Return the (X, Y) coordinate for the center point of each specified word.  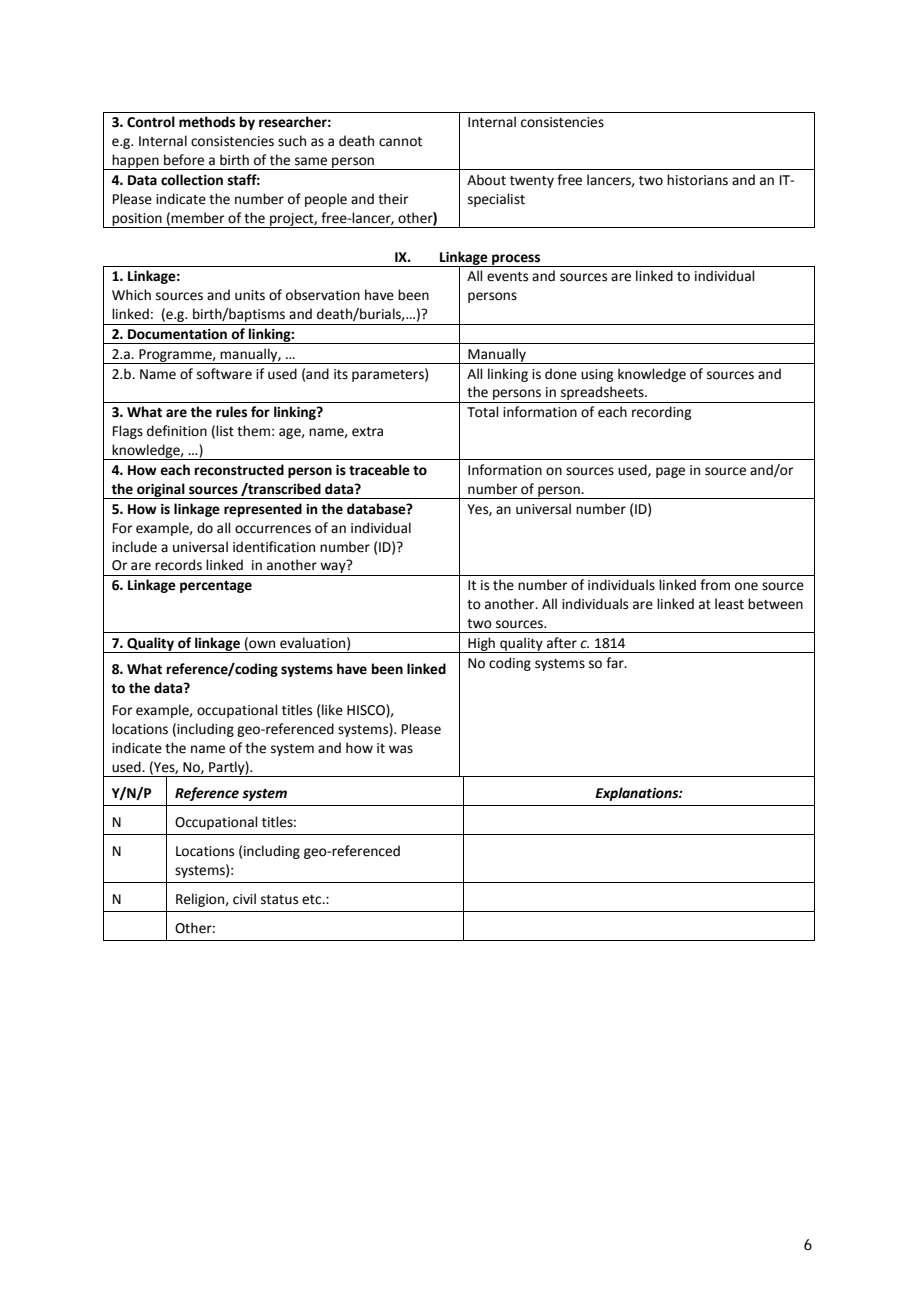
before (184, 160)
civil (244, 899)
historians (697, 180)
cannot (400, 142)
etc (313, 900)
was (401, 749)
